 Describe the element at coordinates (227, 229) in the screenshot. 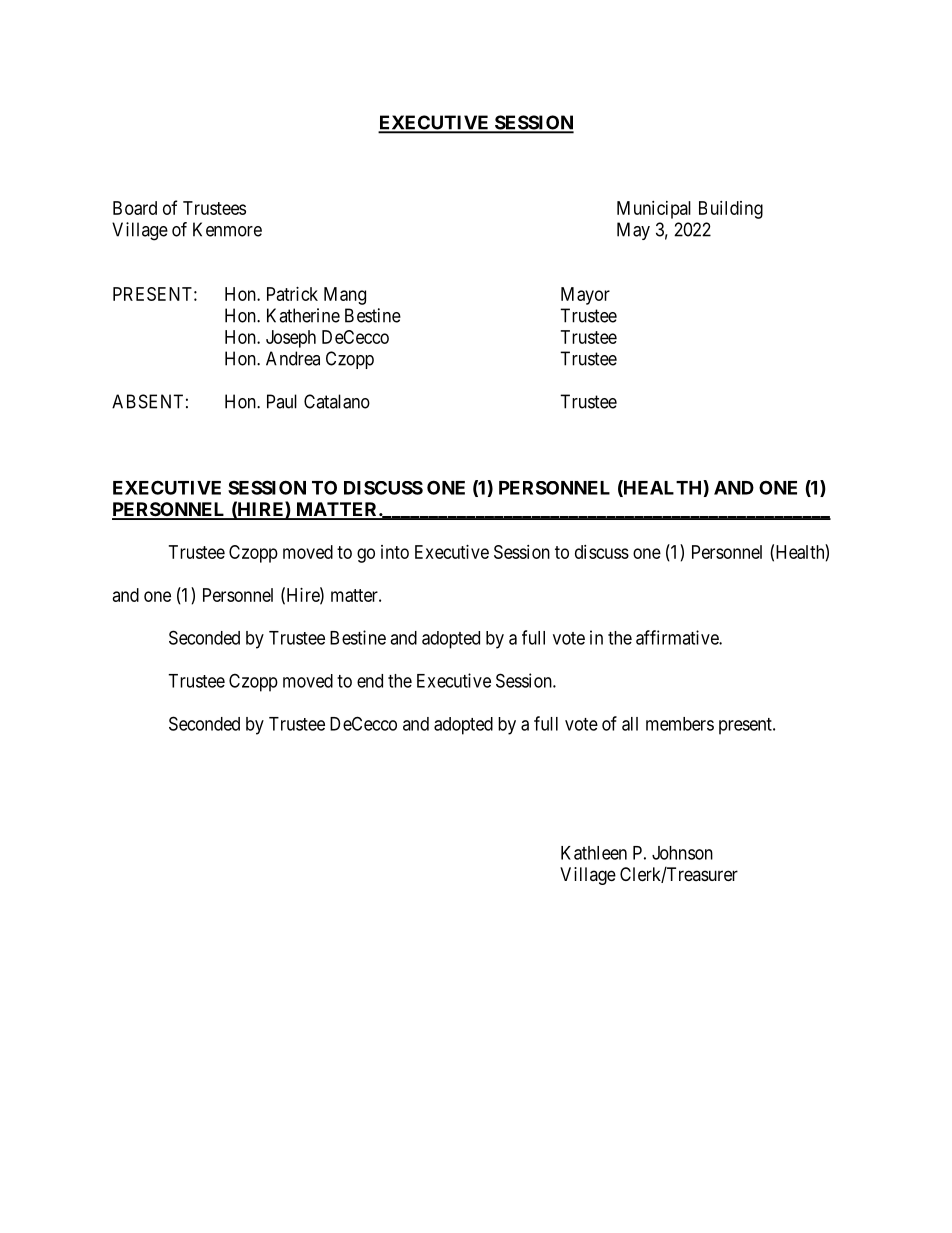

I see `Kenmore` at that location.
